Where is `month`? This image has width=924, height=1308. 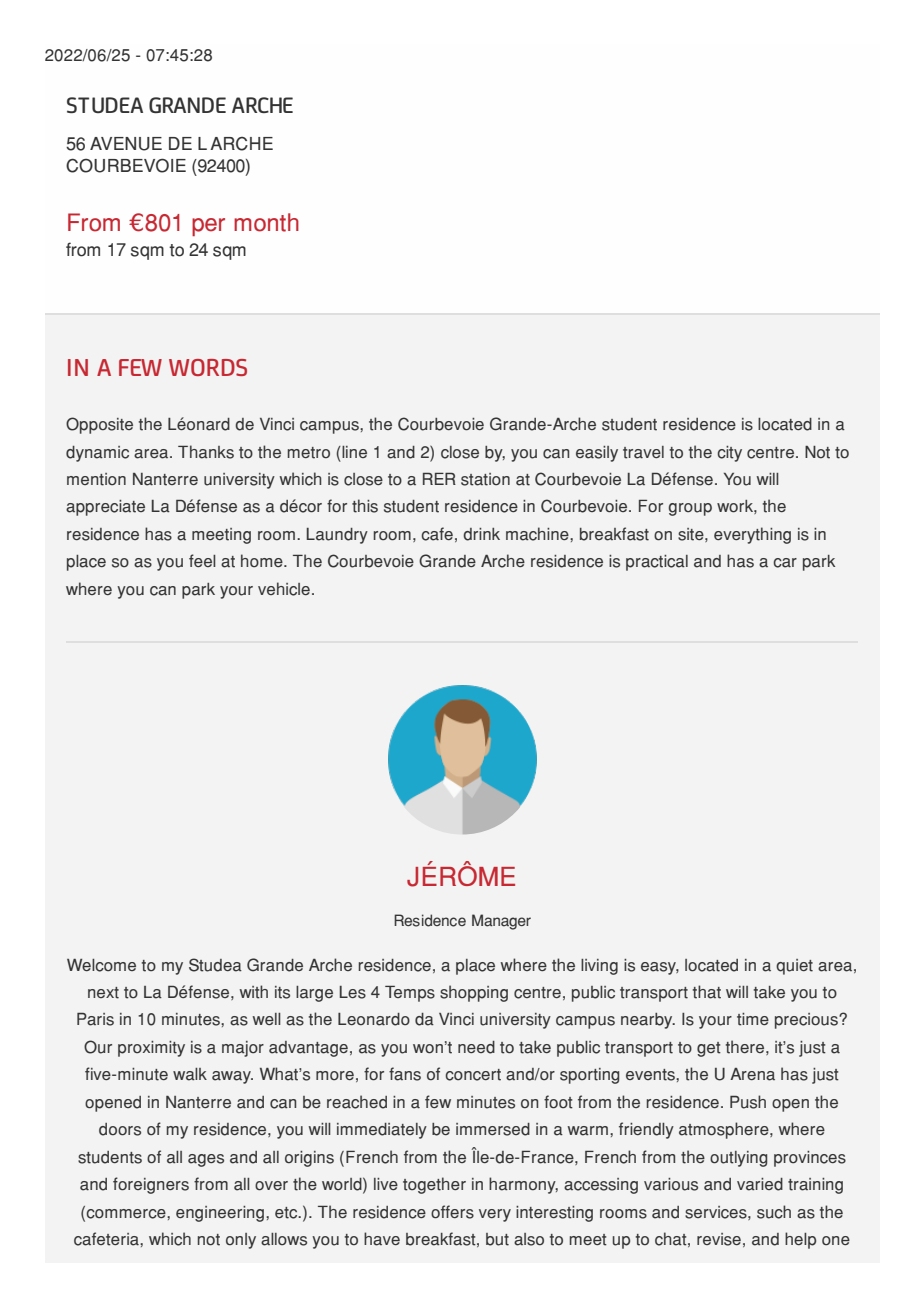
month is located at coordinates (266, 222).
